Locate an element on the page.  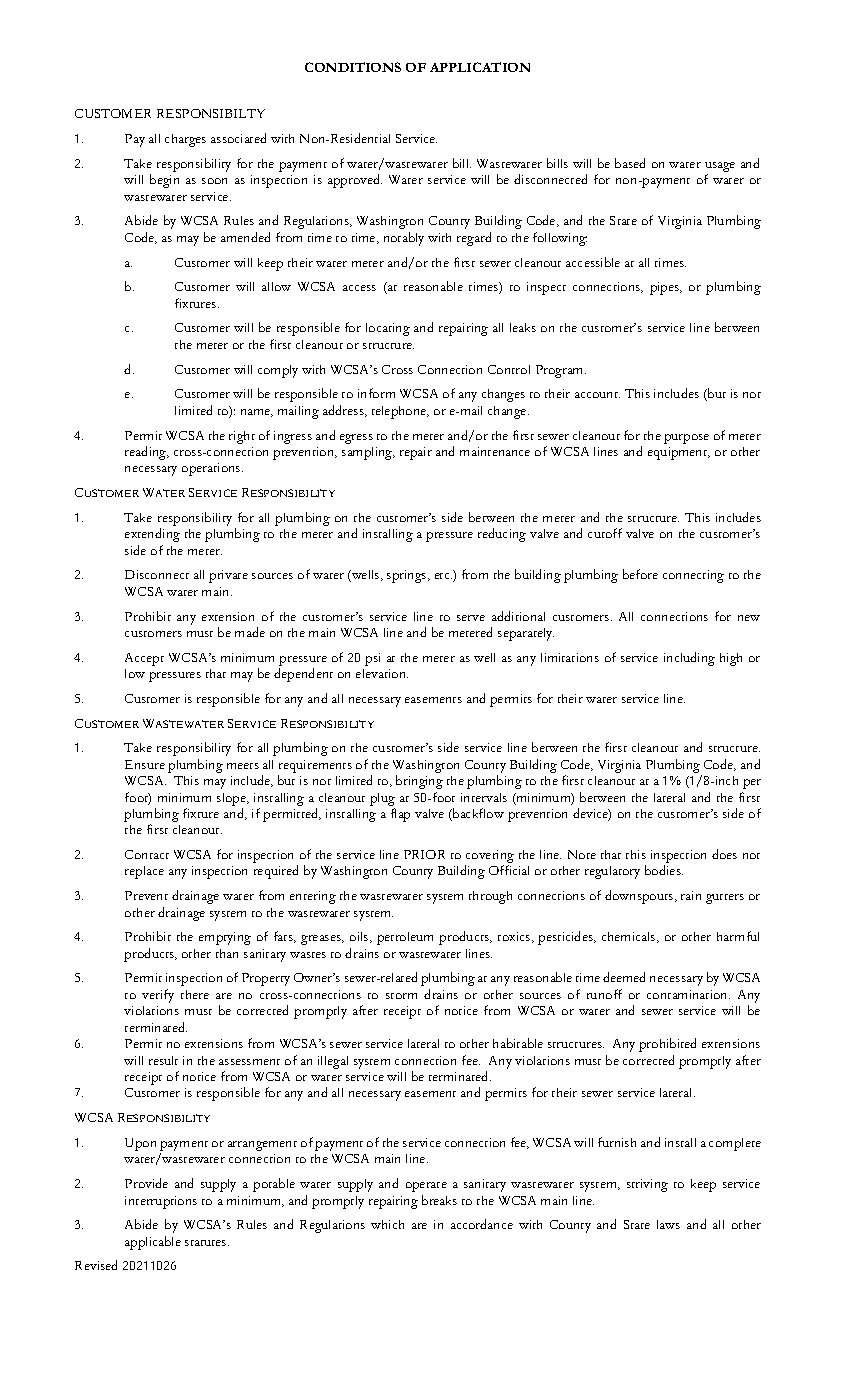
springs is located at coordinates (408, 576).
